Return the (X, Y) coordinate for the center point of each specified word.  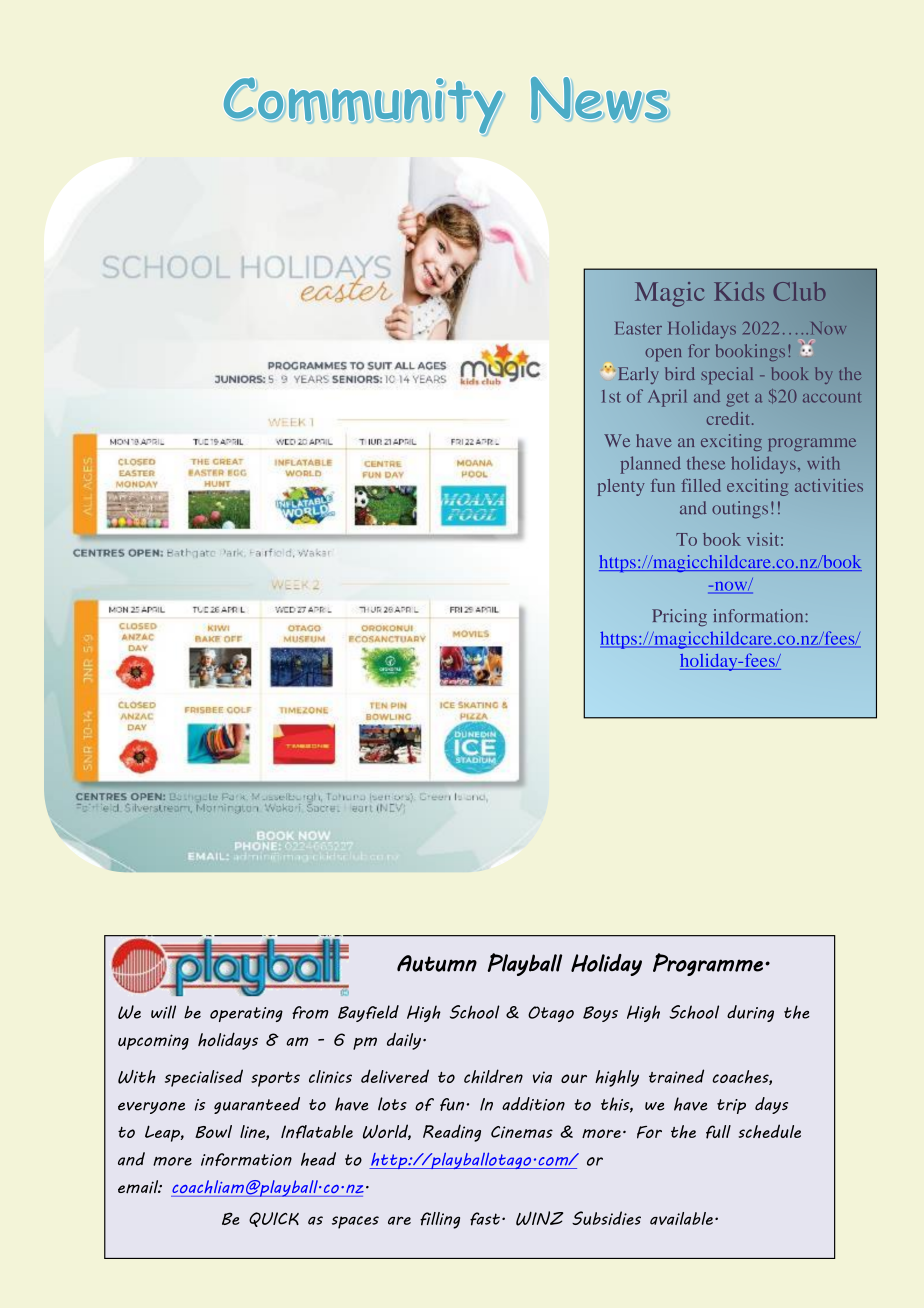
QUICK (274, 1219)
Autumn (437, 963)
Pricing (679, 618)
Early (638, 375)
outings (740, 510)
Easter (638, 328)
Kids (739, 291)
